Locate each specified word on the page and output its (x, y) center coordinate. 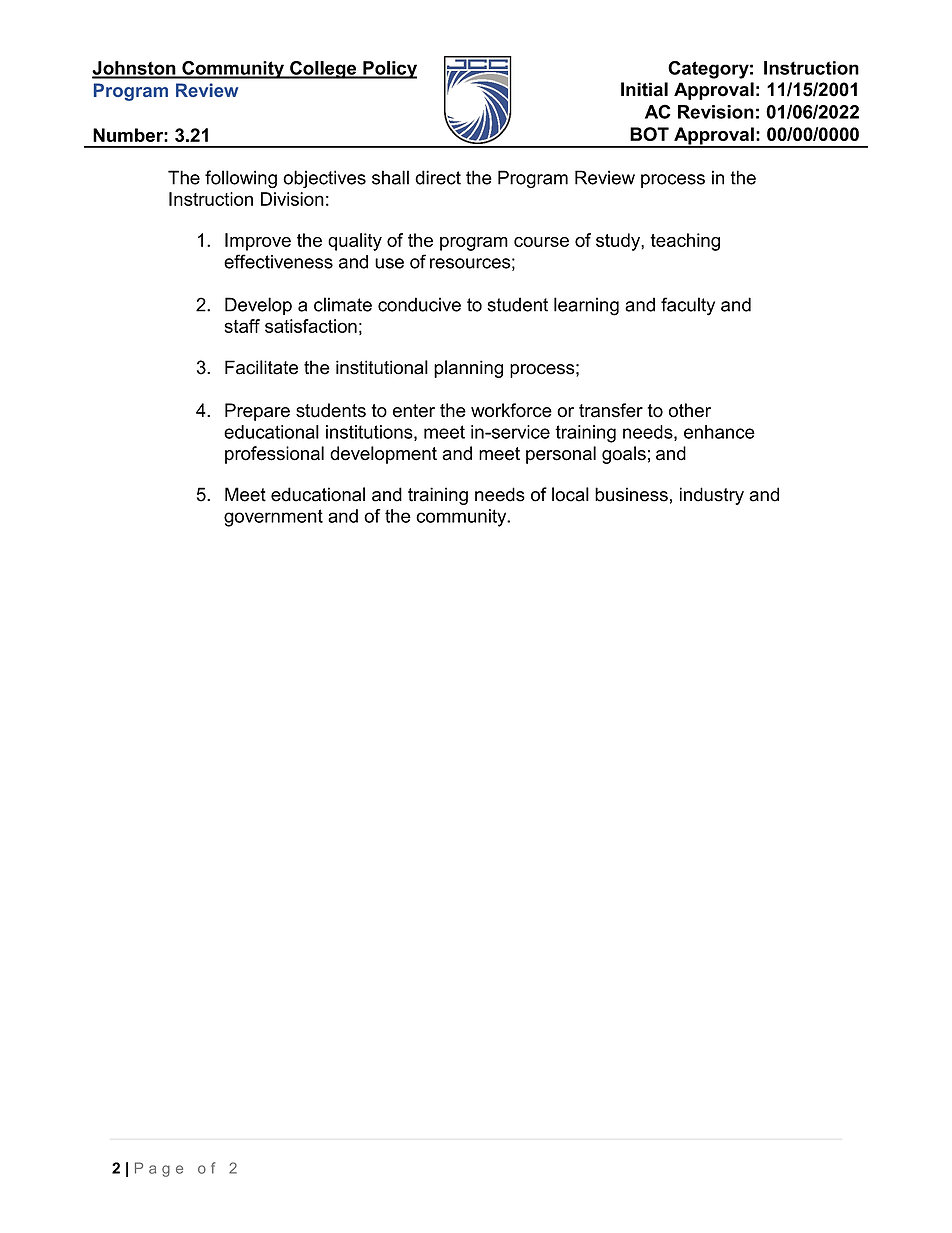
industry (712, 496)
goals (624, 455)
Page (159, 1169)
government (273, 518)
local (570, 494)
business (631, 494)
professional (274, 455)
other (690, 410)
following (241, 179)
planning (468, 369)
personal (561, 455)
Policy (389, 70)
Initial (644, 89)
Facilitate (261, 367)
